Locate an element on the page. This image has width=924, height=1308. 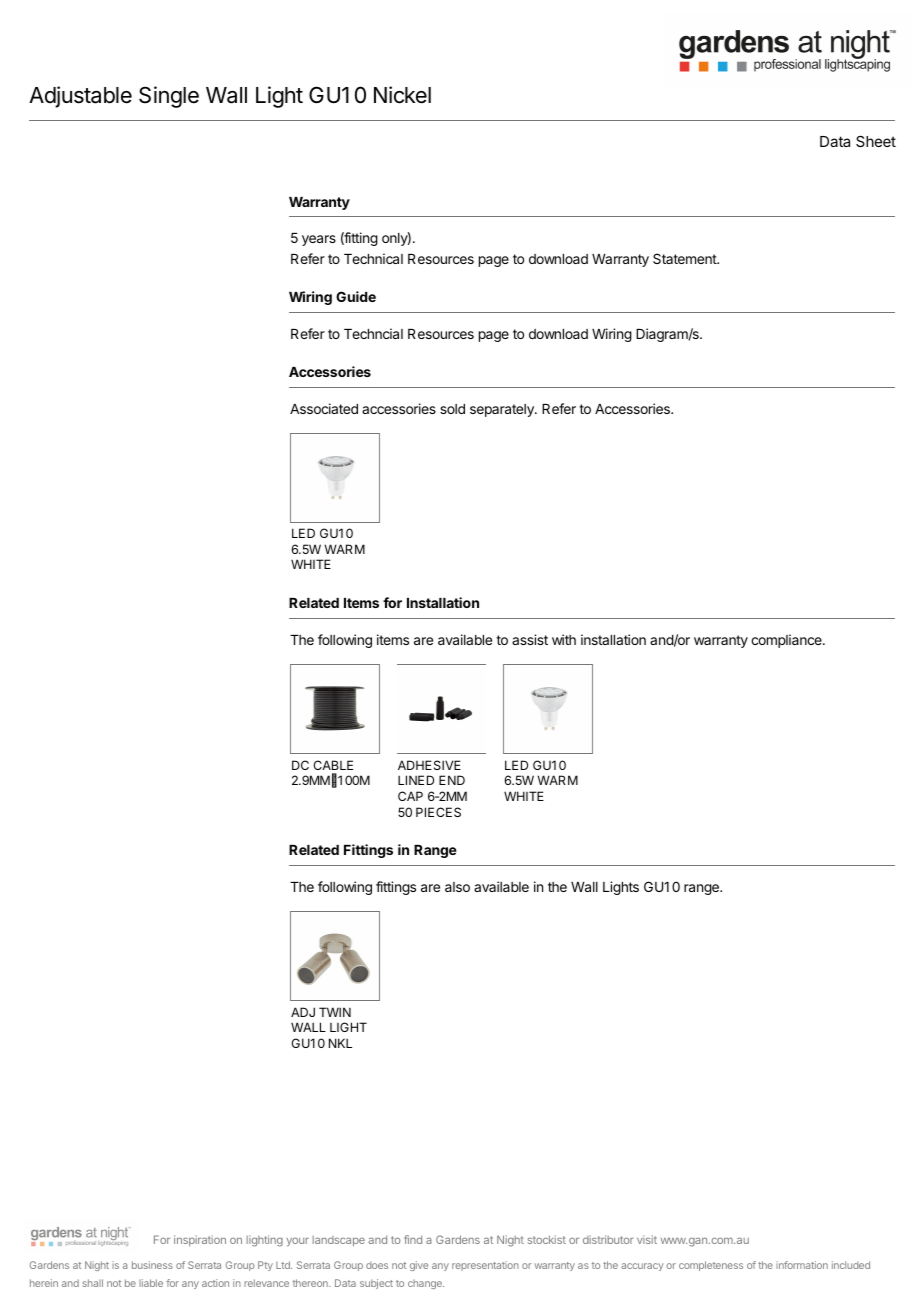
business is located at coordinates (152, 1265).
